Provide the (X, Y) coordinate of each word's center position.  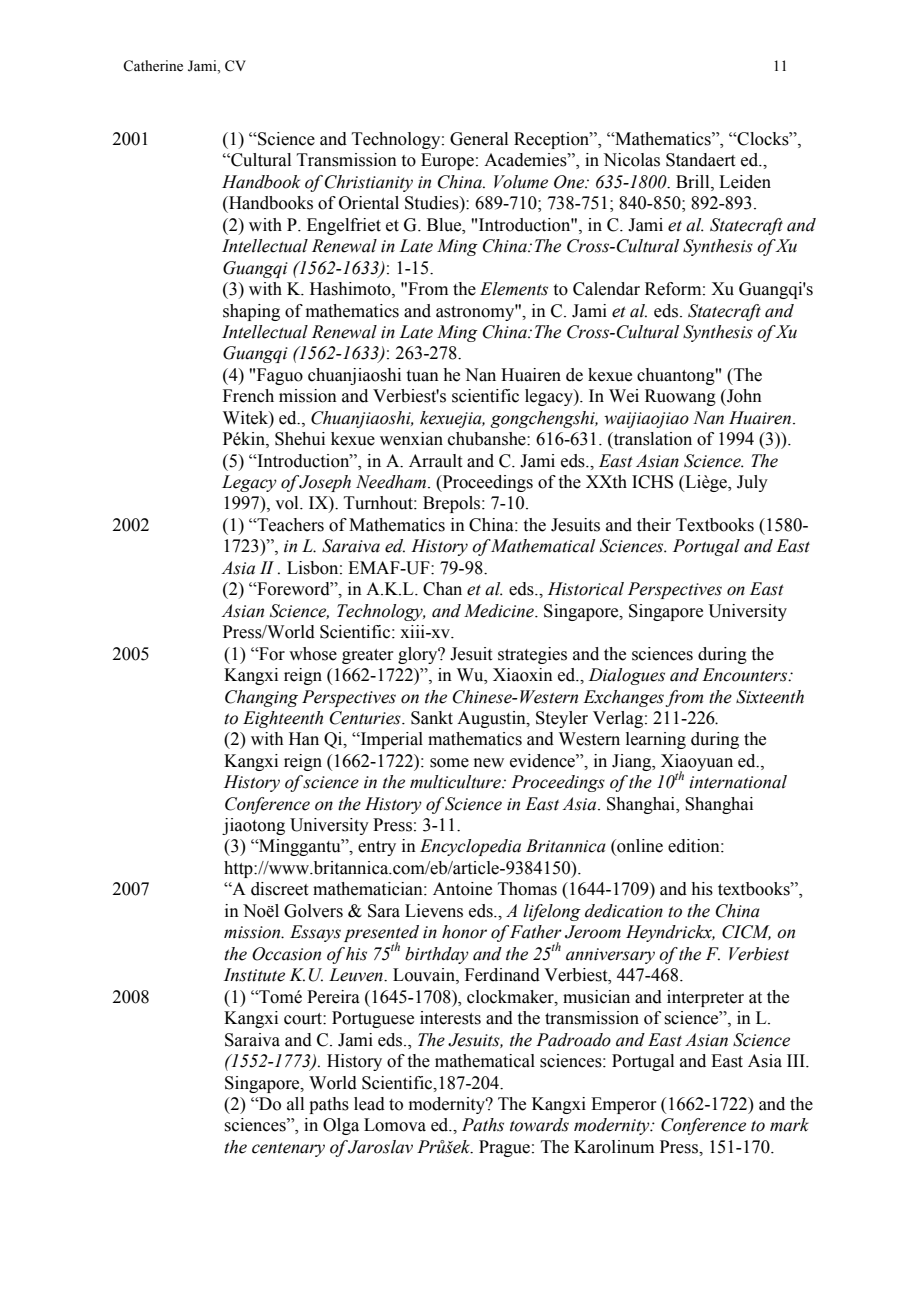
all (295, 1104)
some (449, 763)
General (479, 139)
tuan (423, 376)
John (743, 396)
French (248, 396)
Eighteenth (283, 719)
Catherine (153, 66)
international (738, 782)
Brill (694, 182)
